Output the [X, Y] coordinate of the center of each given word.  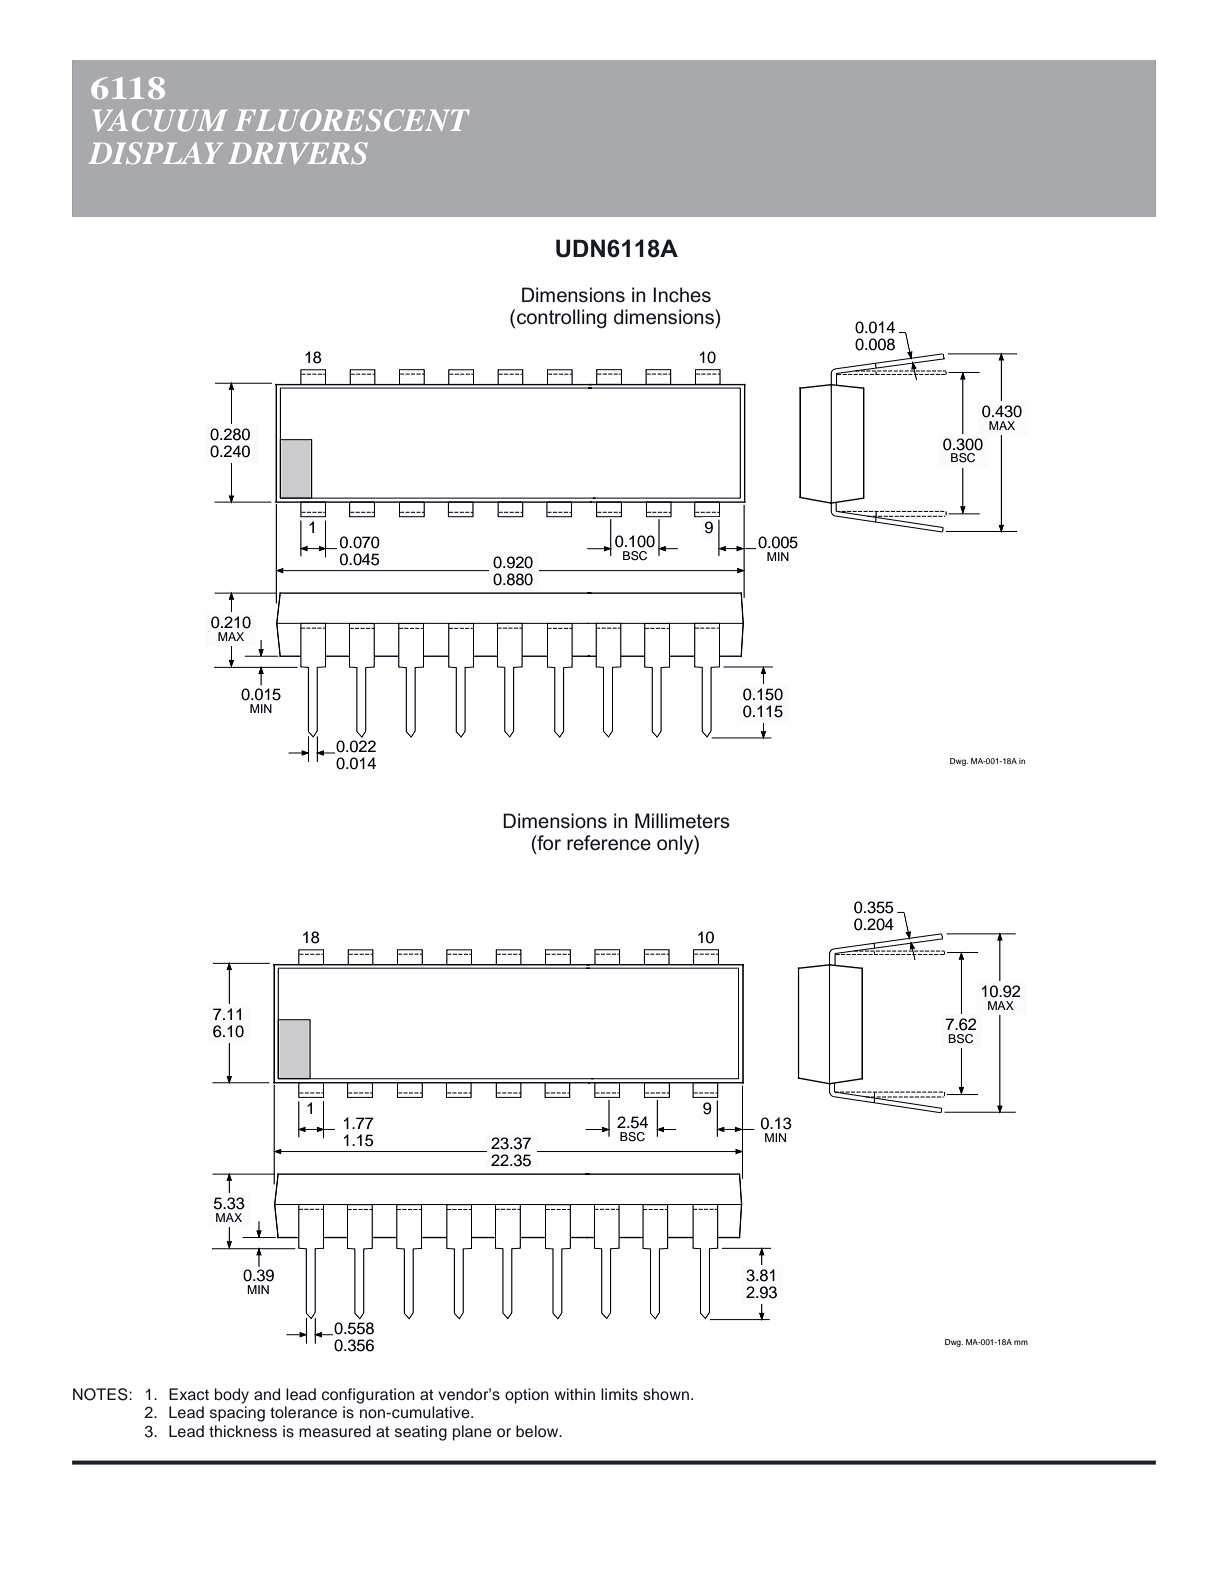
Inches [682, 295]
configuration [368, 1396]
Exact [189, 1394]
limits [619, 1394]
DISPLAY [156, 153]
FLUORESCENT [352, 120]
